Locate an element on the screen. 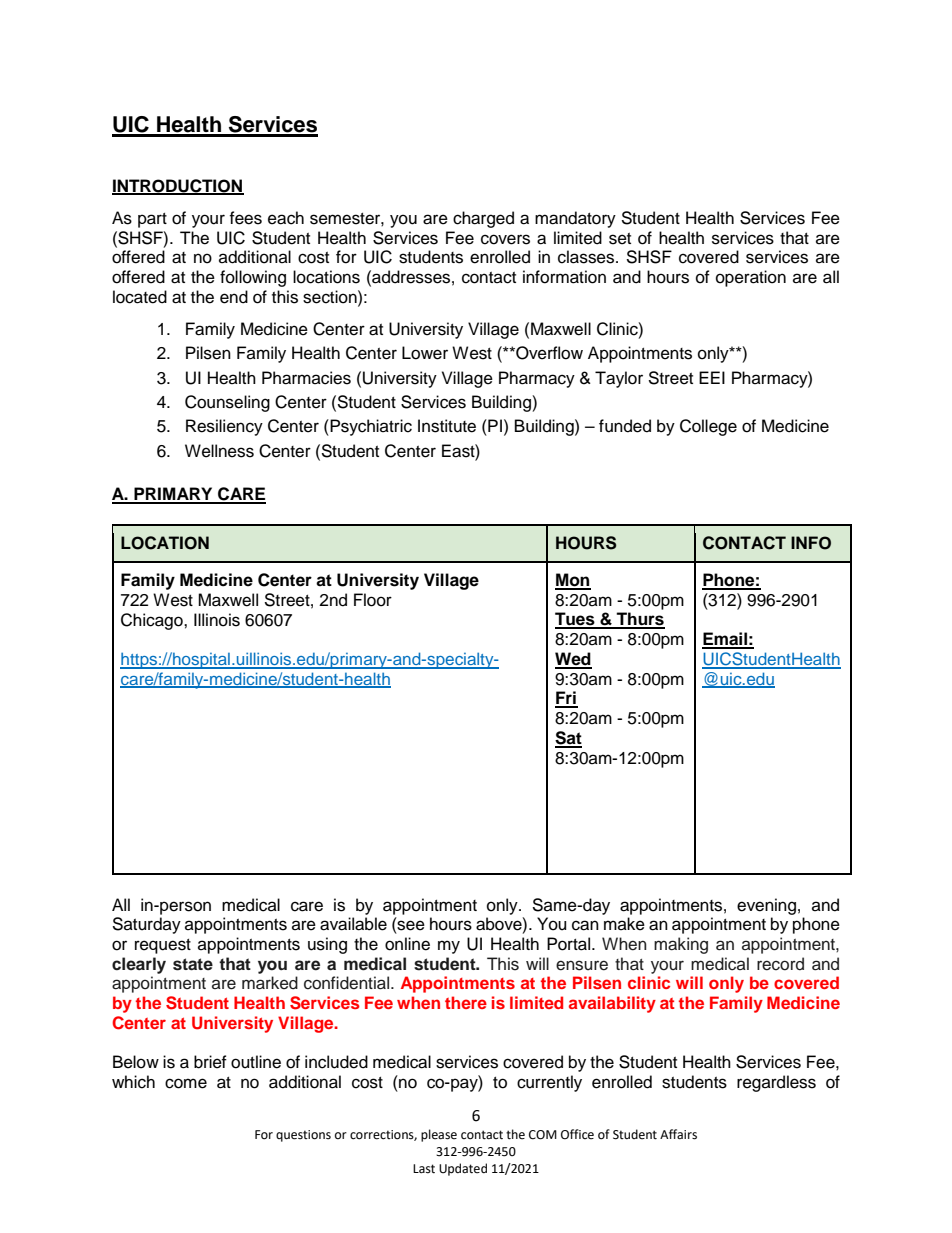  please is located at coordinates (439, 1135).
